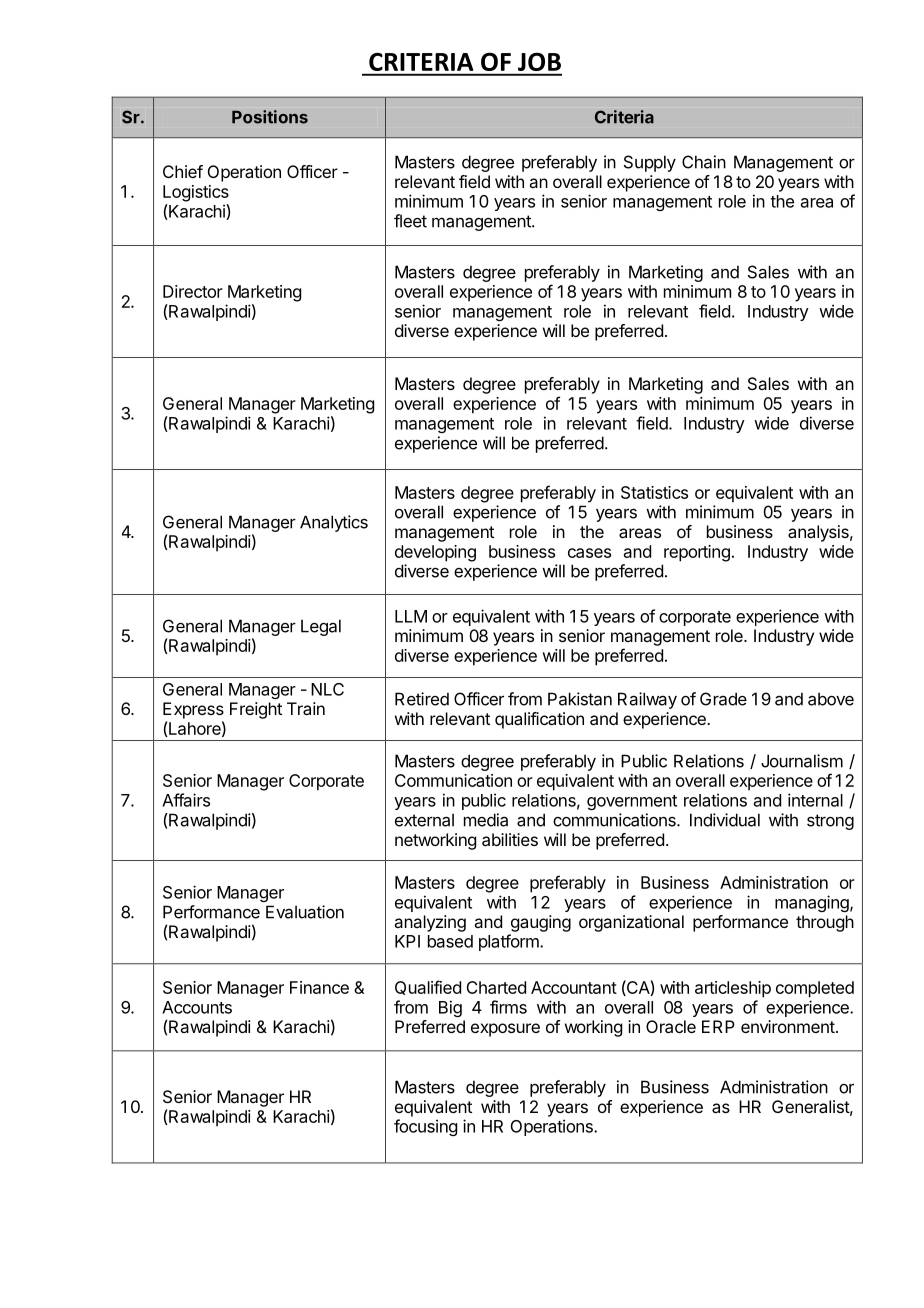  I want to click on qualification, so click(539, 720).
